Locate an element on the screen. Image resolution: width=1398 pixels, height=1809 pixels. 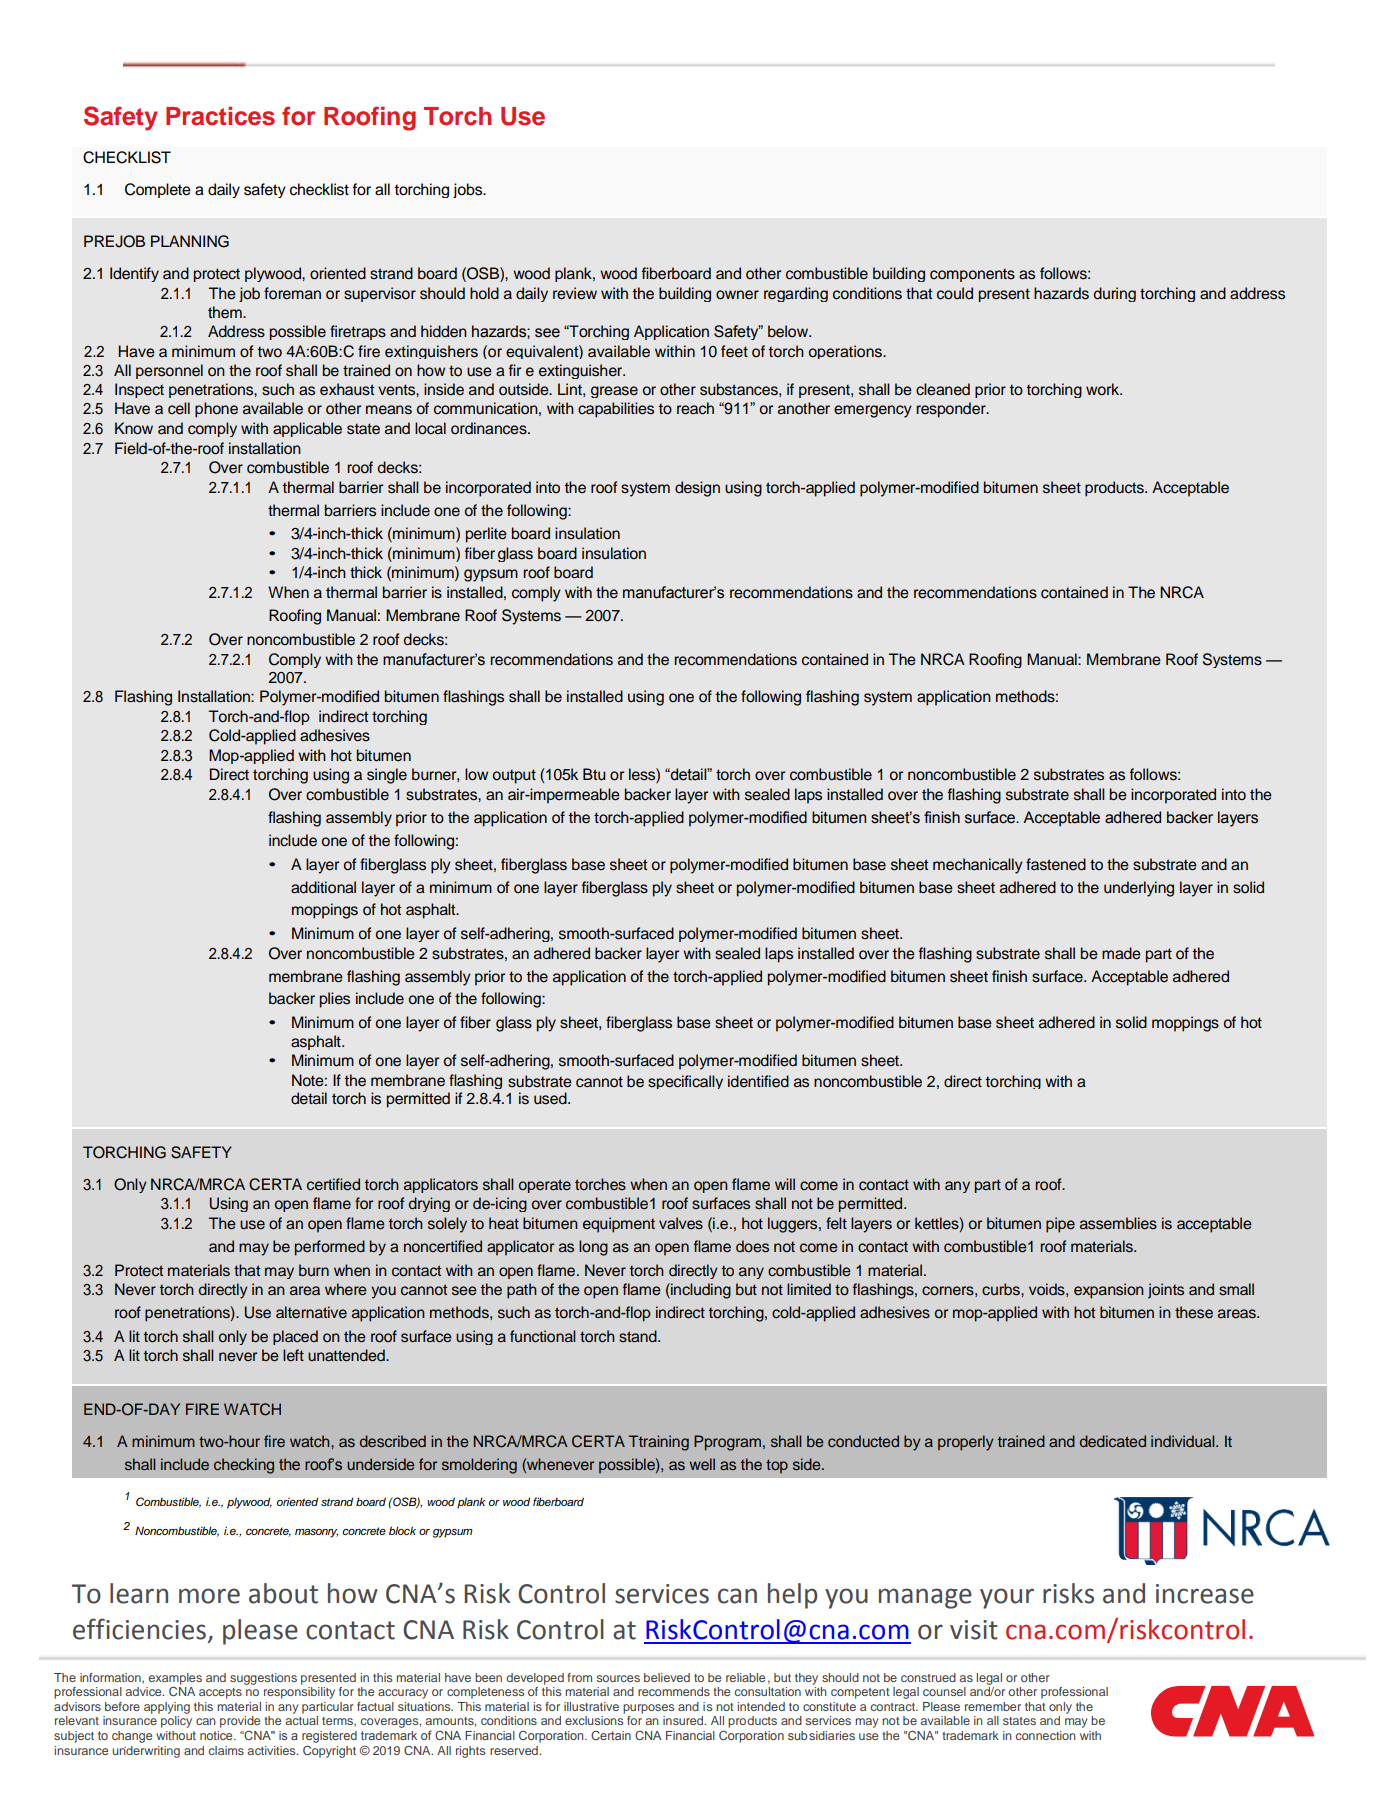
during is located at coordinates (1115, 294).
